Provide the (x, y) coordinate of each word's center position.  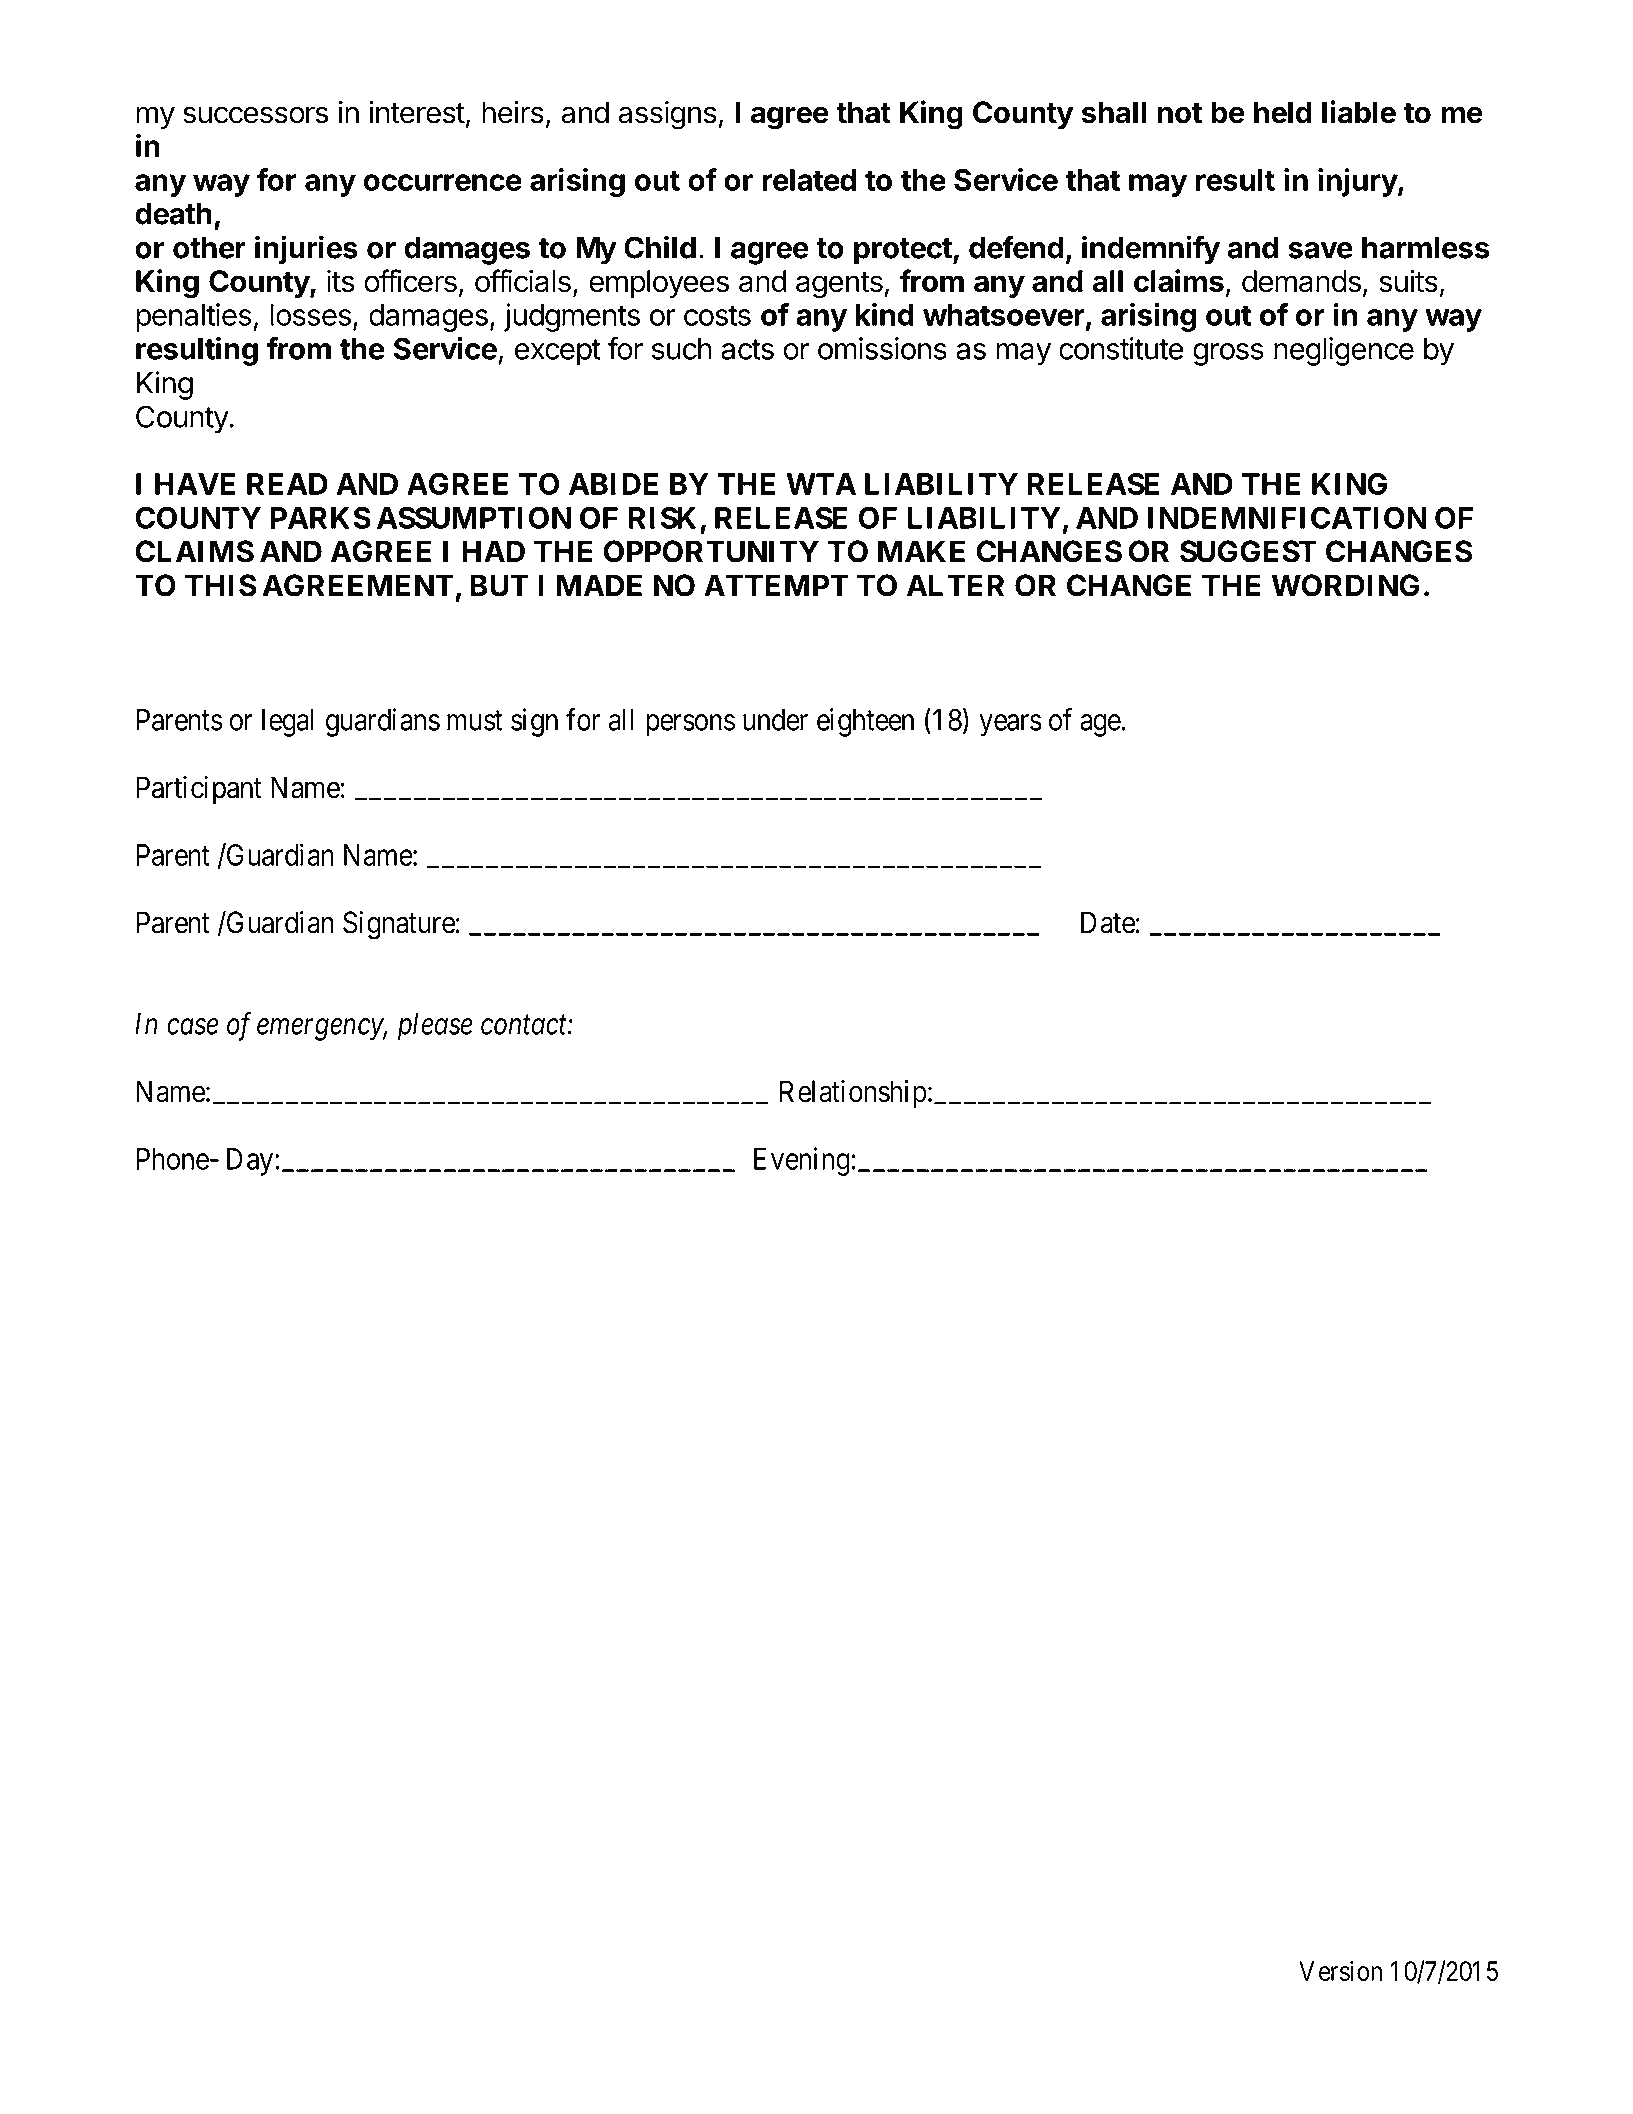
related (809, 180)
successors (255, 115)
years (1010, 725)
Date (1108, 922)
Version (1340, 1971)
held (1283, 112)
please (435, 1027)
